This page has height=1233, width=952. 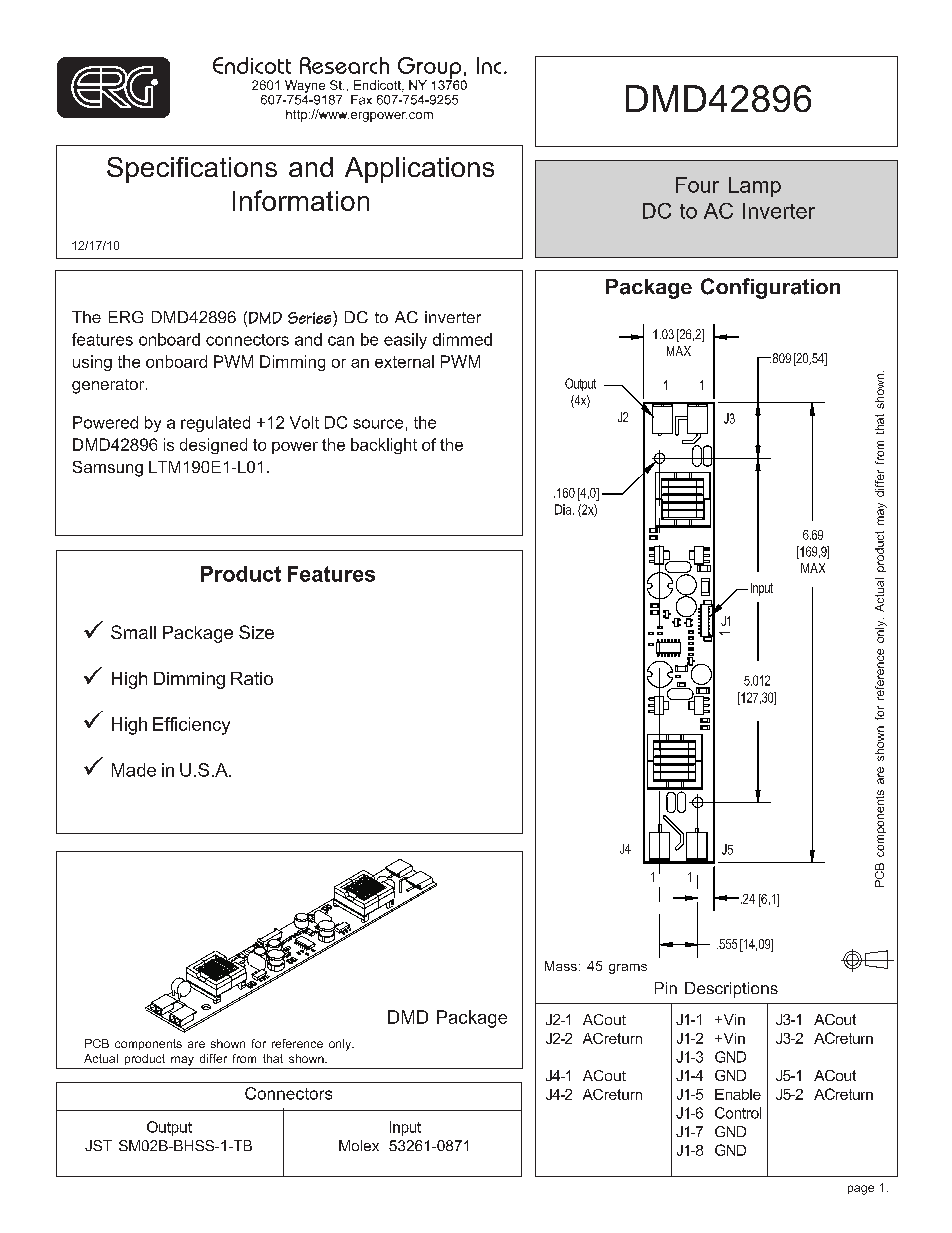 I want to click on Control, so click(x=738, y=1113).
